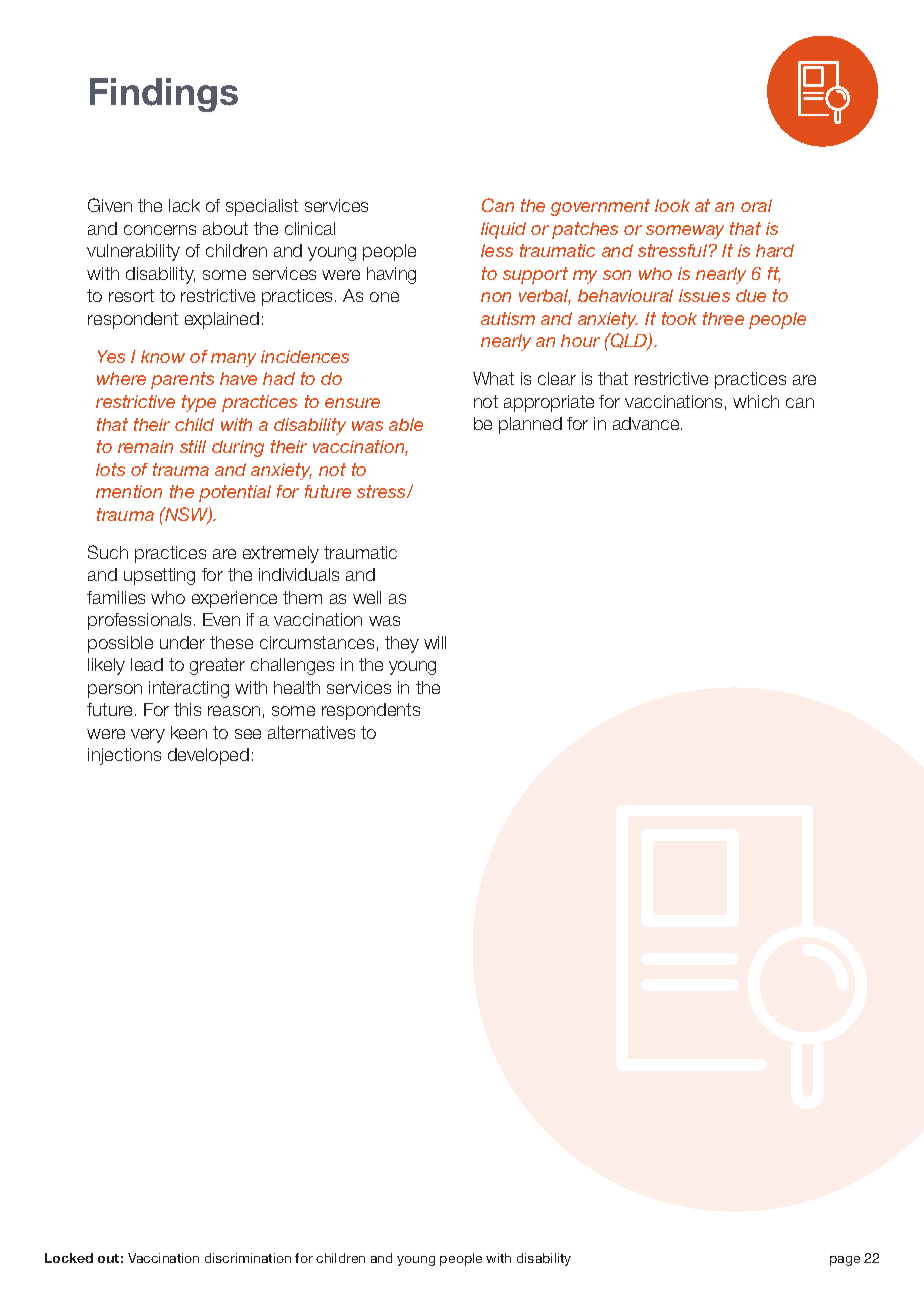  Describe the element at coordinates (164, 95) in the document. I see `Findings` at that location.
